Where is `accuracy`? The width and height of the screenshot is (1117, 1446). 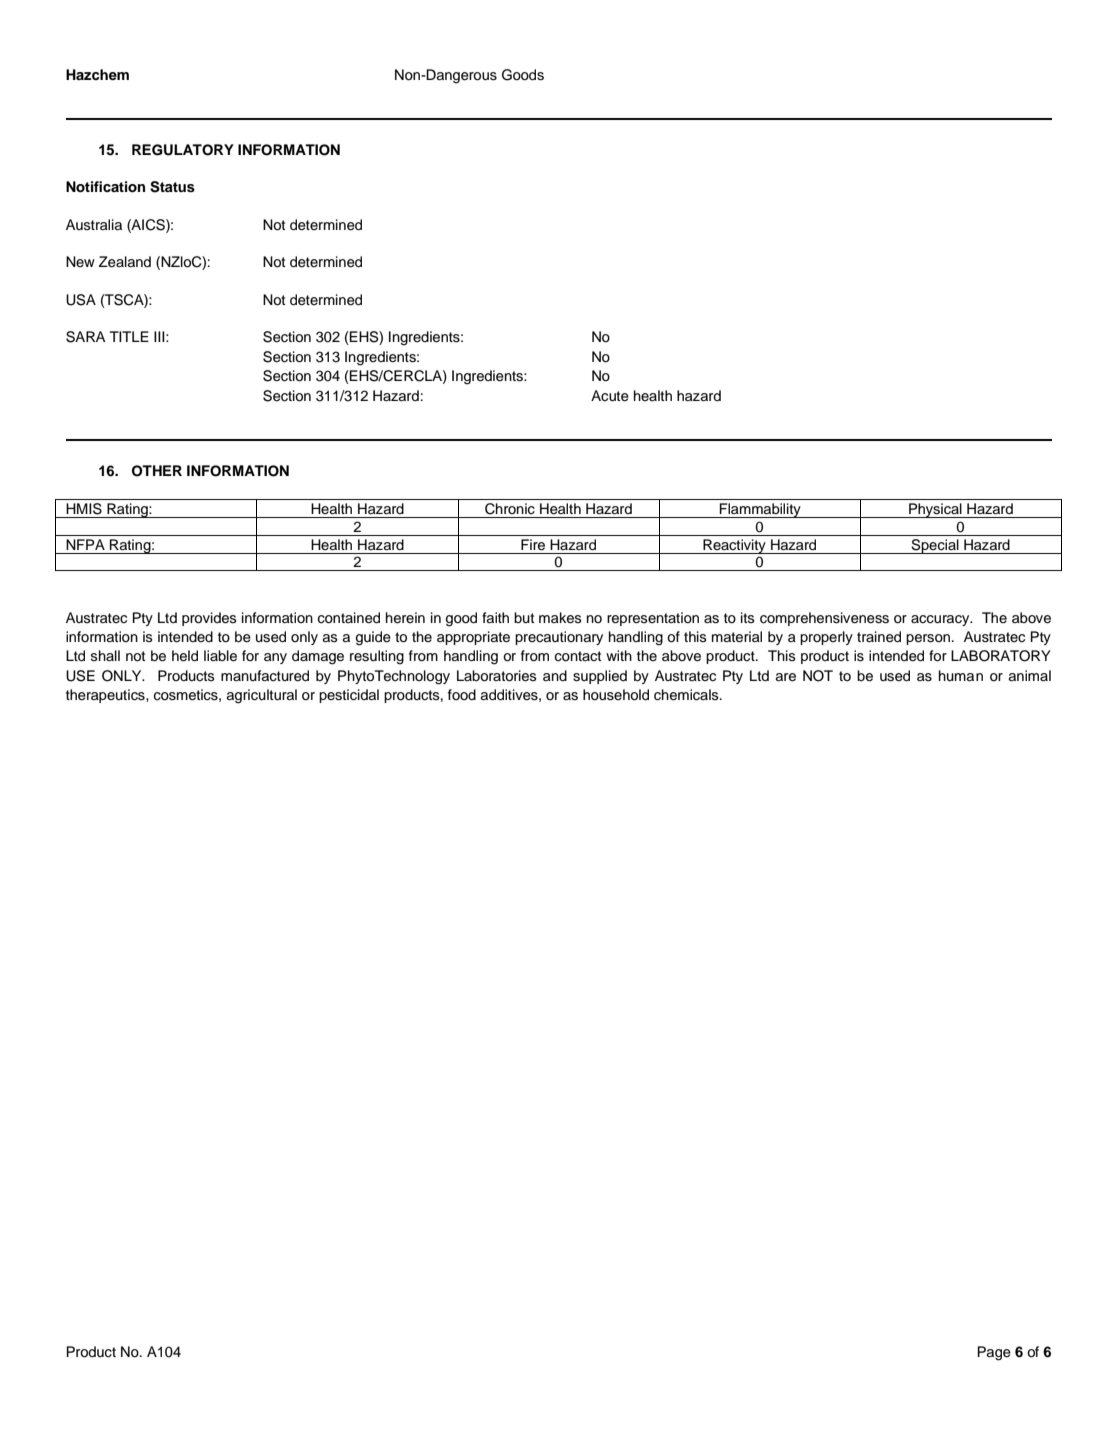
accuracy is located at coordinates (941, 620).
